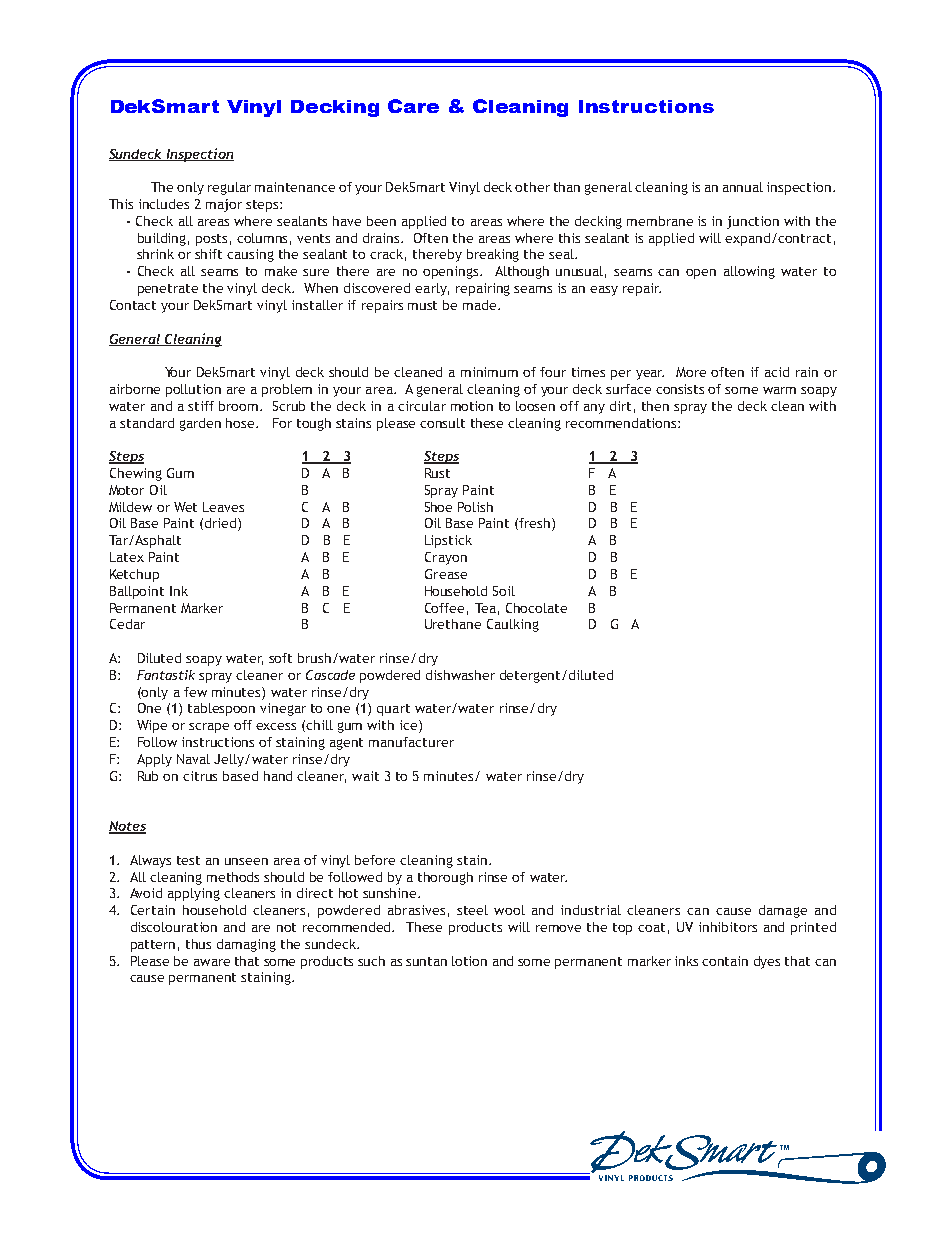 This screenshot has height=1233, width=952. I want to click on motion, so click(472, 406).
